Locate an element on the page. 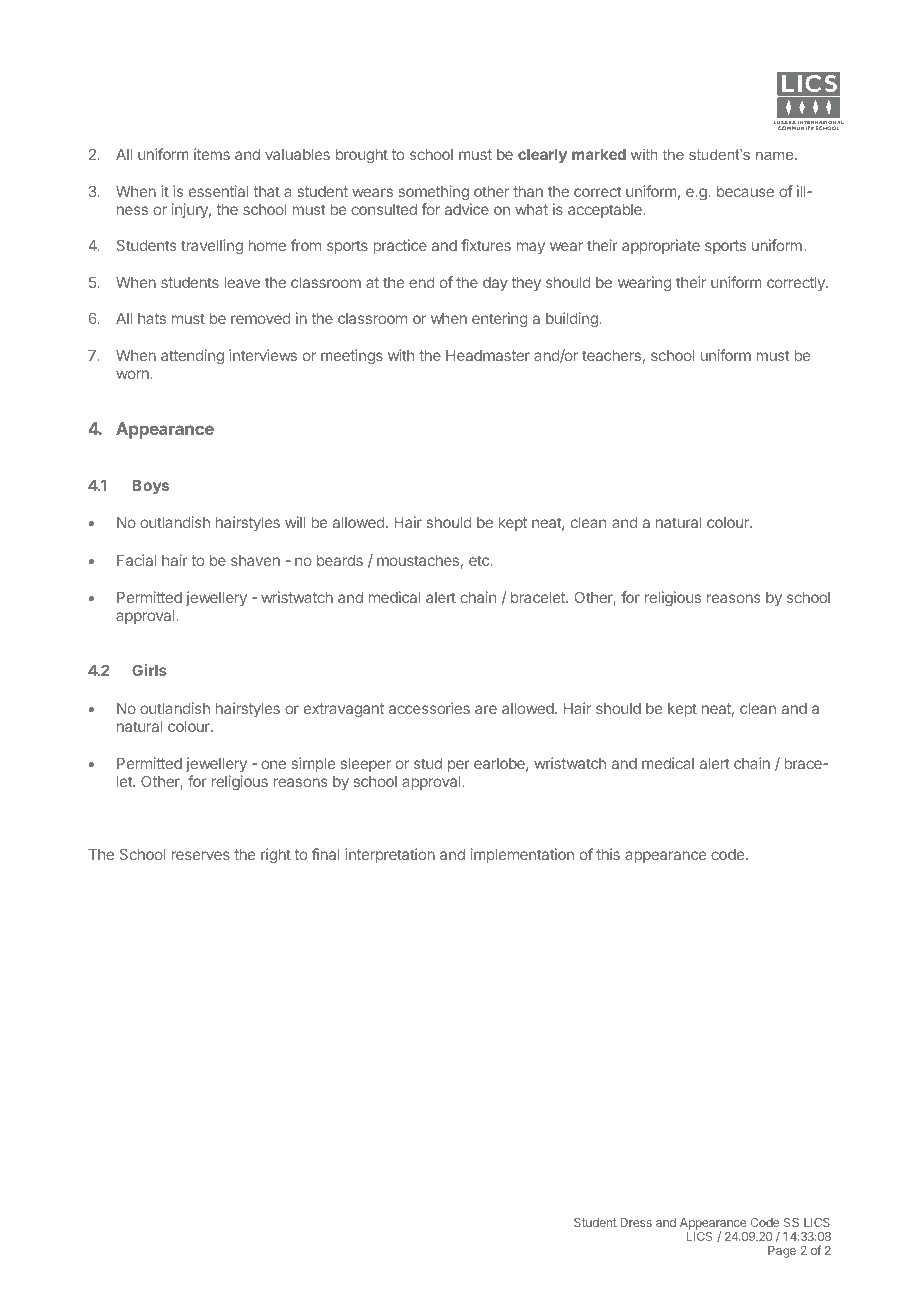 This image has width=924, height=1308. Dress is located at coordinates (636, 1222).
